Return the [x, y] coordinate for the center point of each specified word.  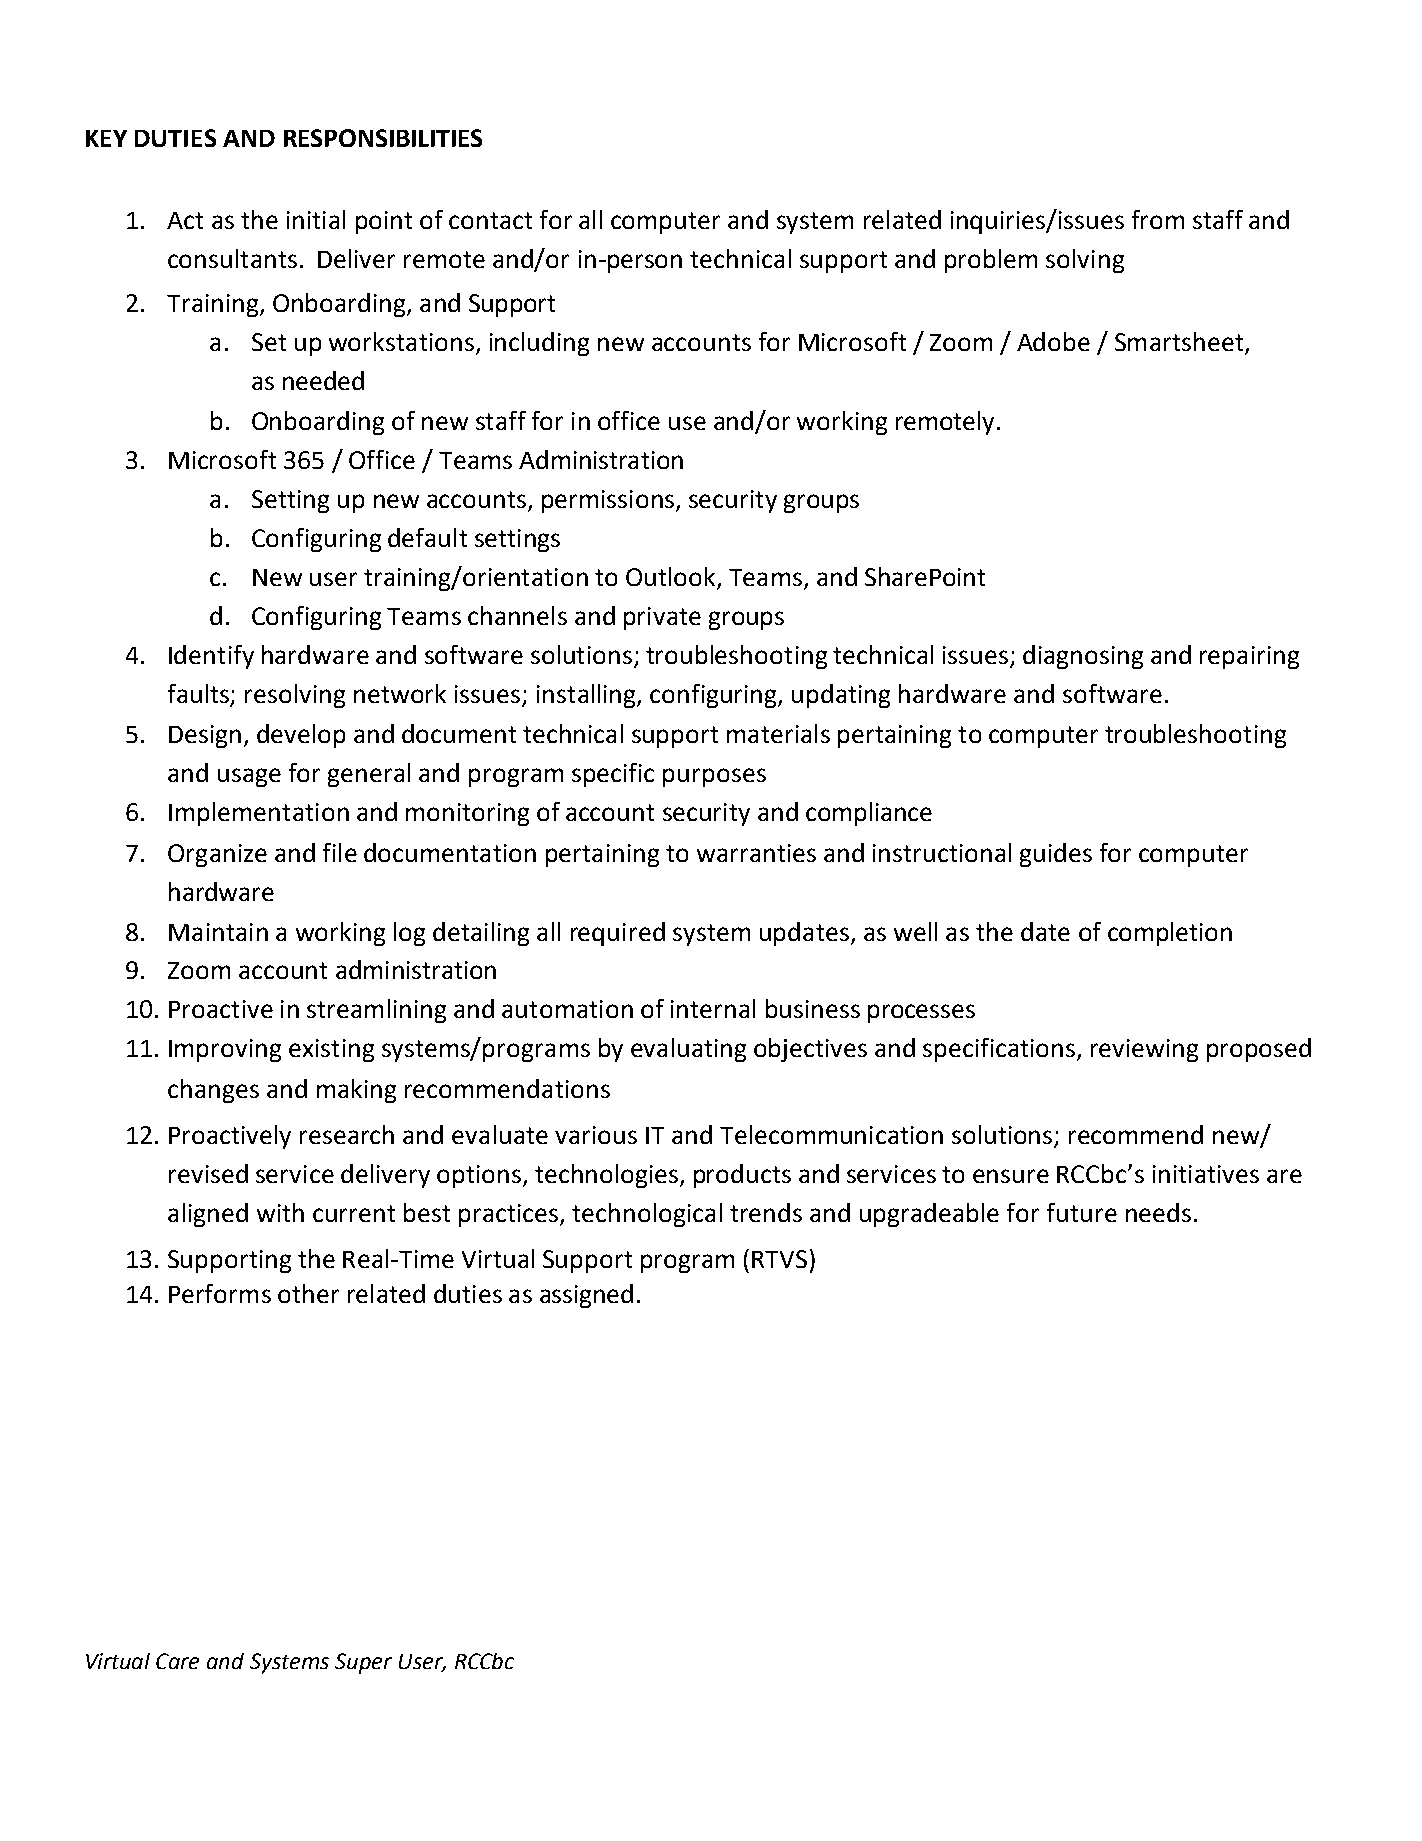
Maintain [218, 932]
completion [1170, 934]
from [1158, 219]
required [618, 934]
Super [363, 1663]
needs [1158, 1212]
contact [490, 220]
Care [177, 1661]
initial [316, 219]
